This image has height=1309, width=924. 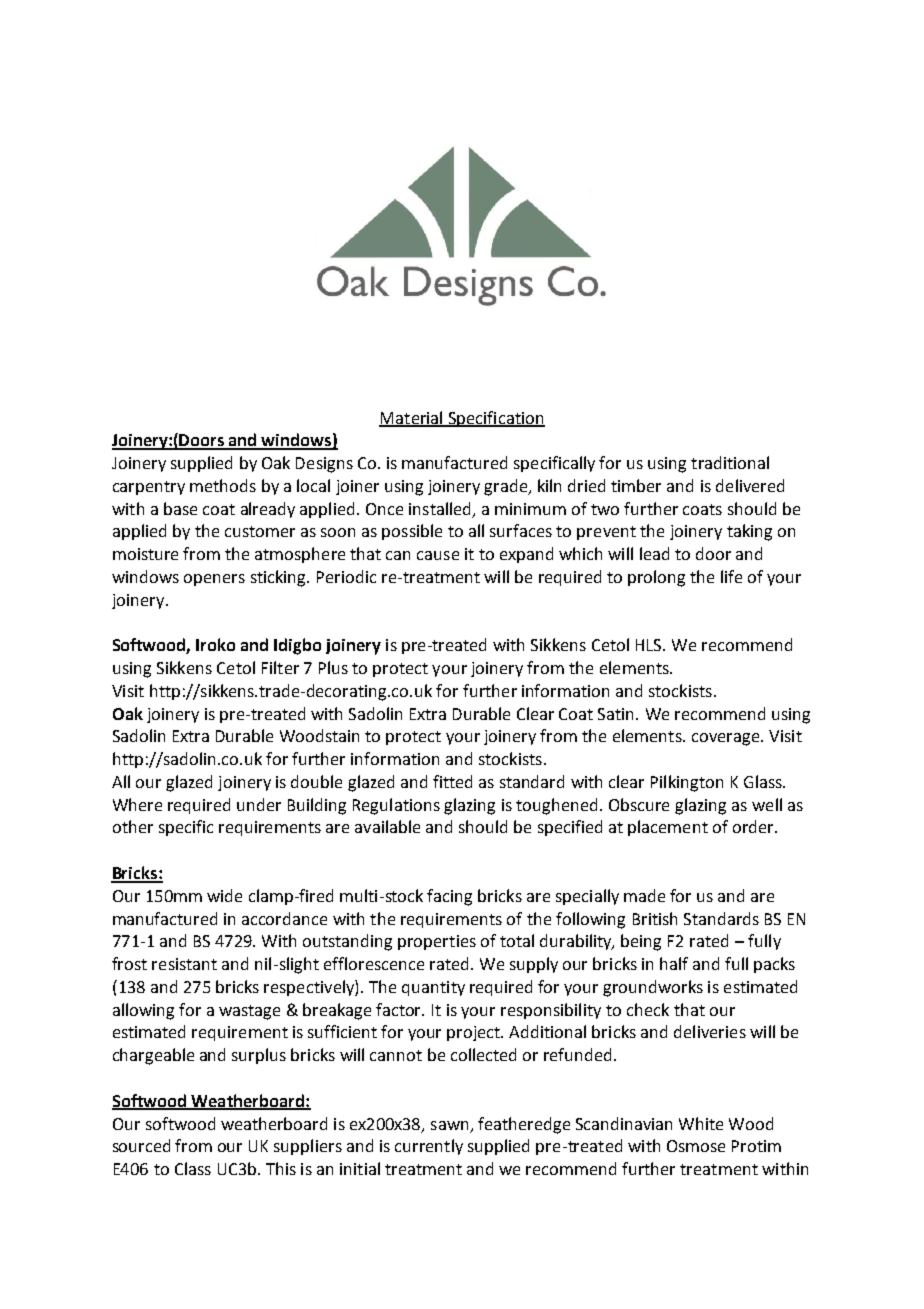 I want to click on traditional, so click(x=730, y=462).
